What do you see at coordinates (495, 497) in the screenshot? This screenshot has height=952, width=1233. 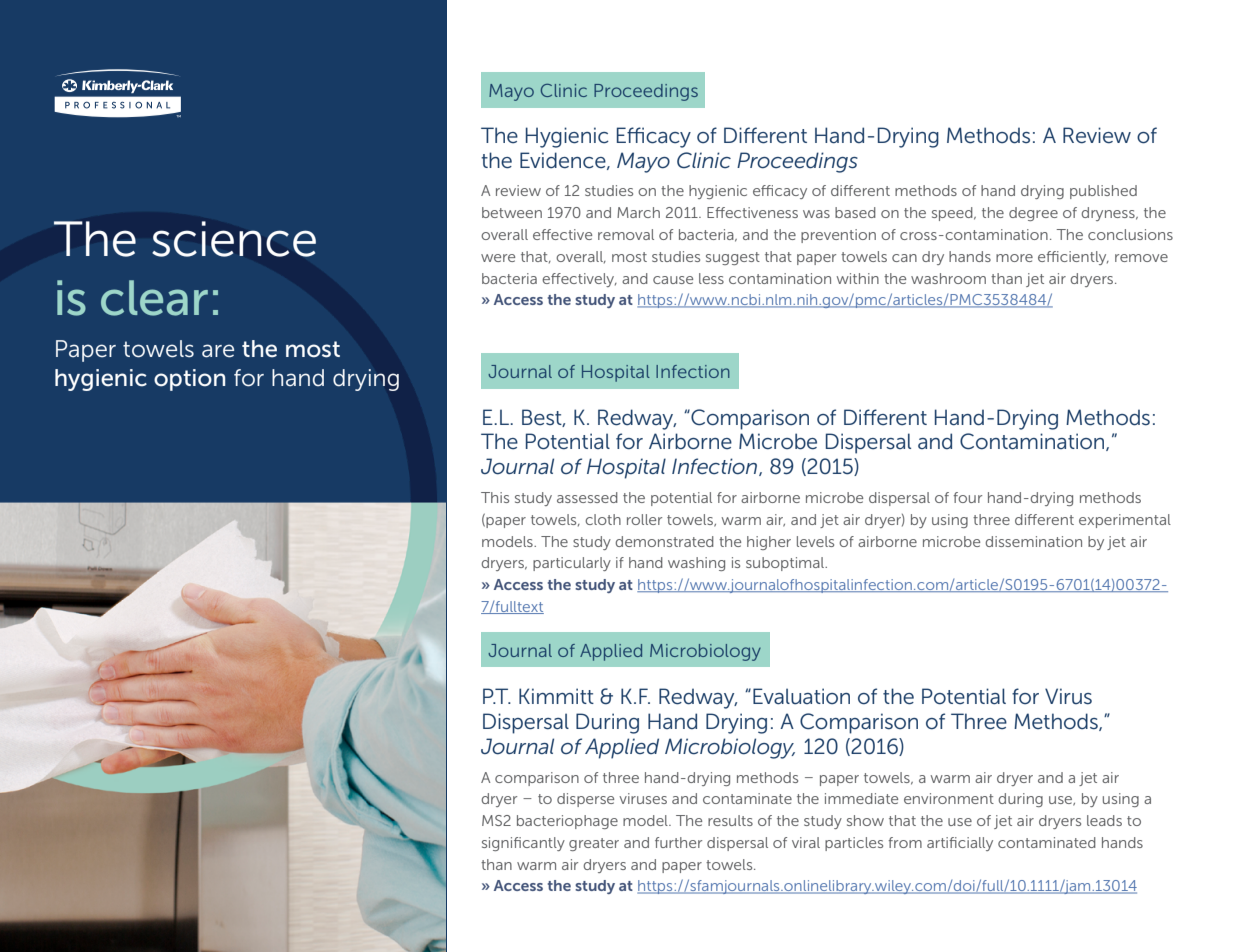 I see `This` at bounding box center [495, 497].
